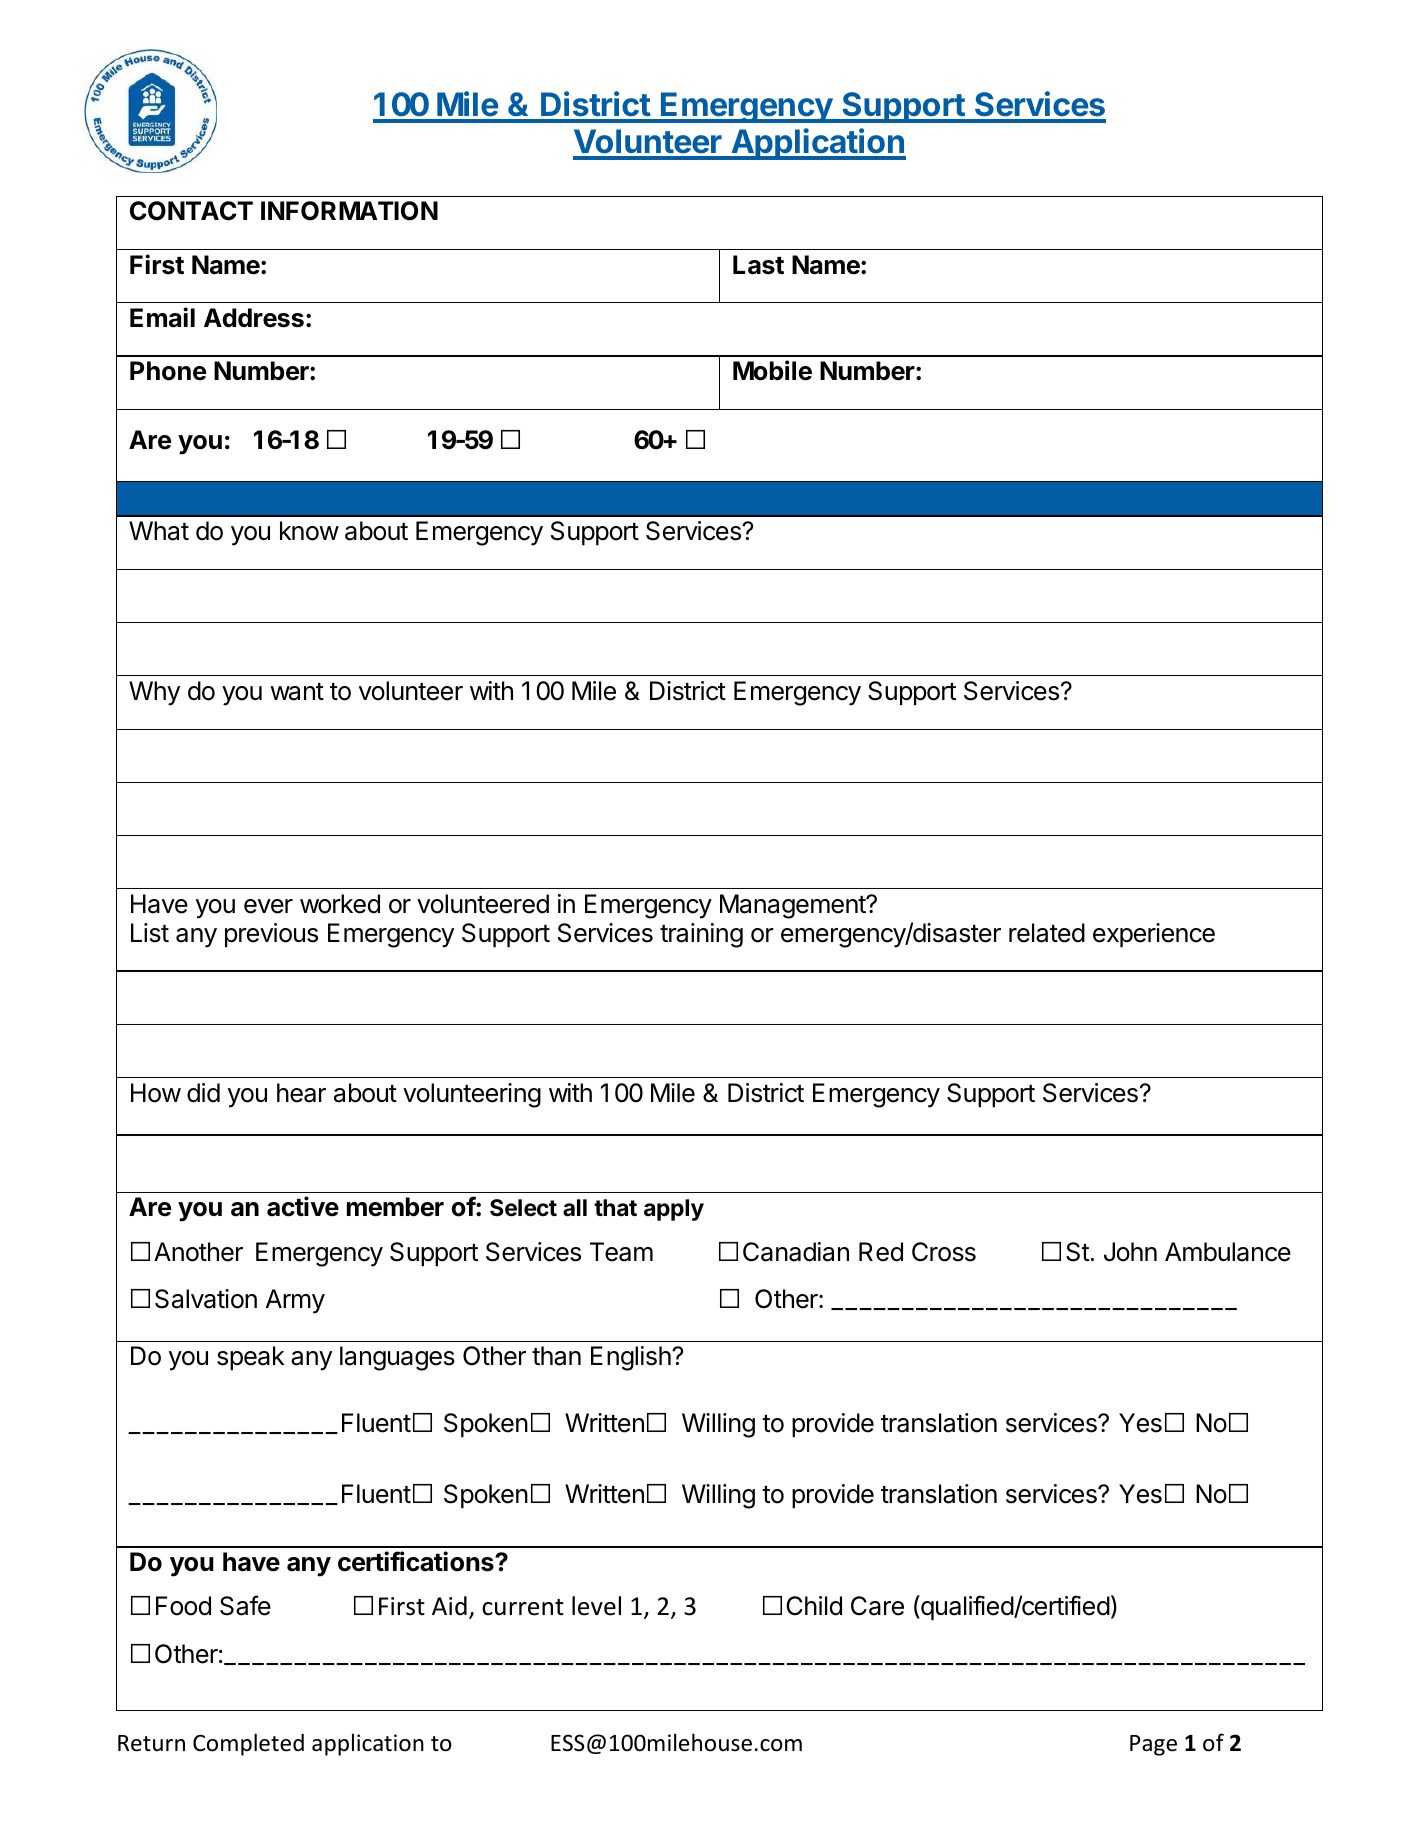 The width and height of the screenshot is (1407, 1821). I want to click on previous, so click(271, 935).
